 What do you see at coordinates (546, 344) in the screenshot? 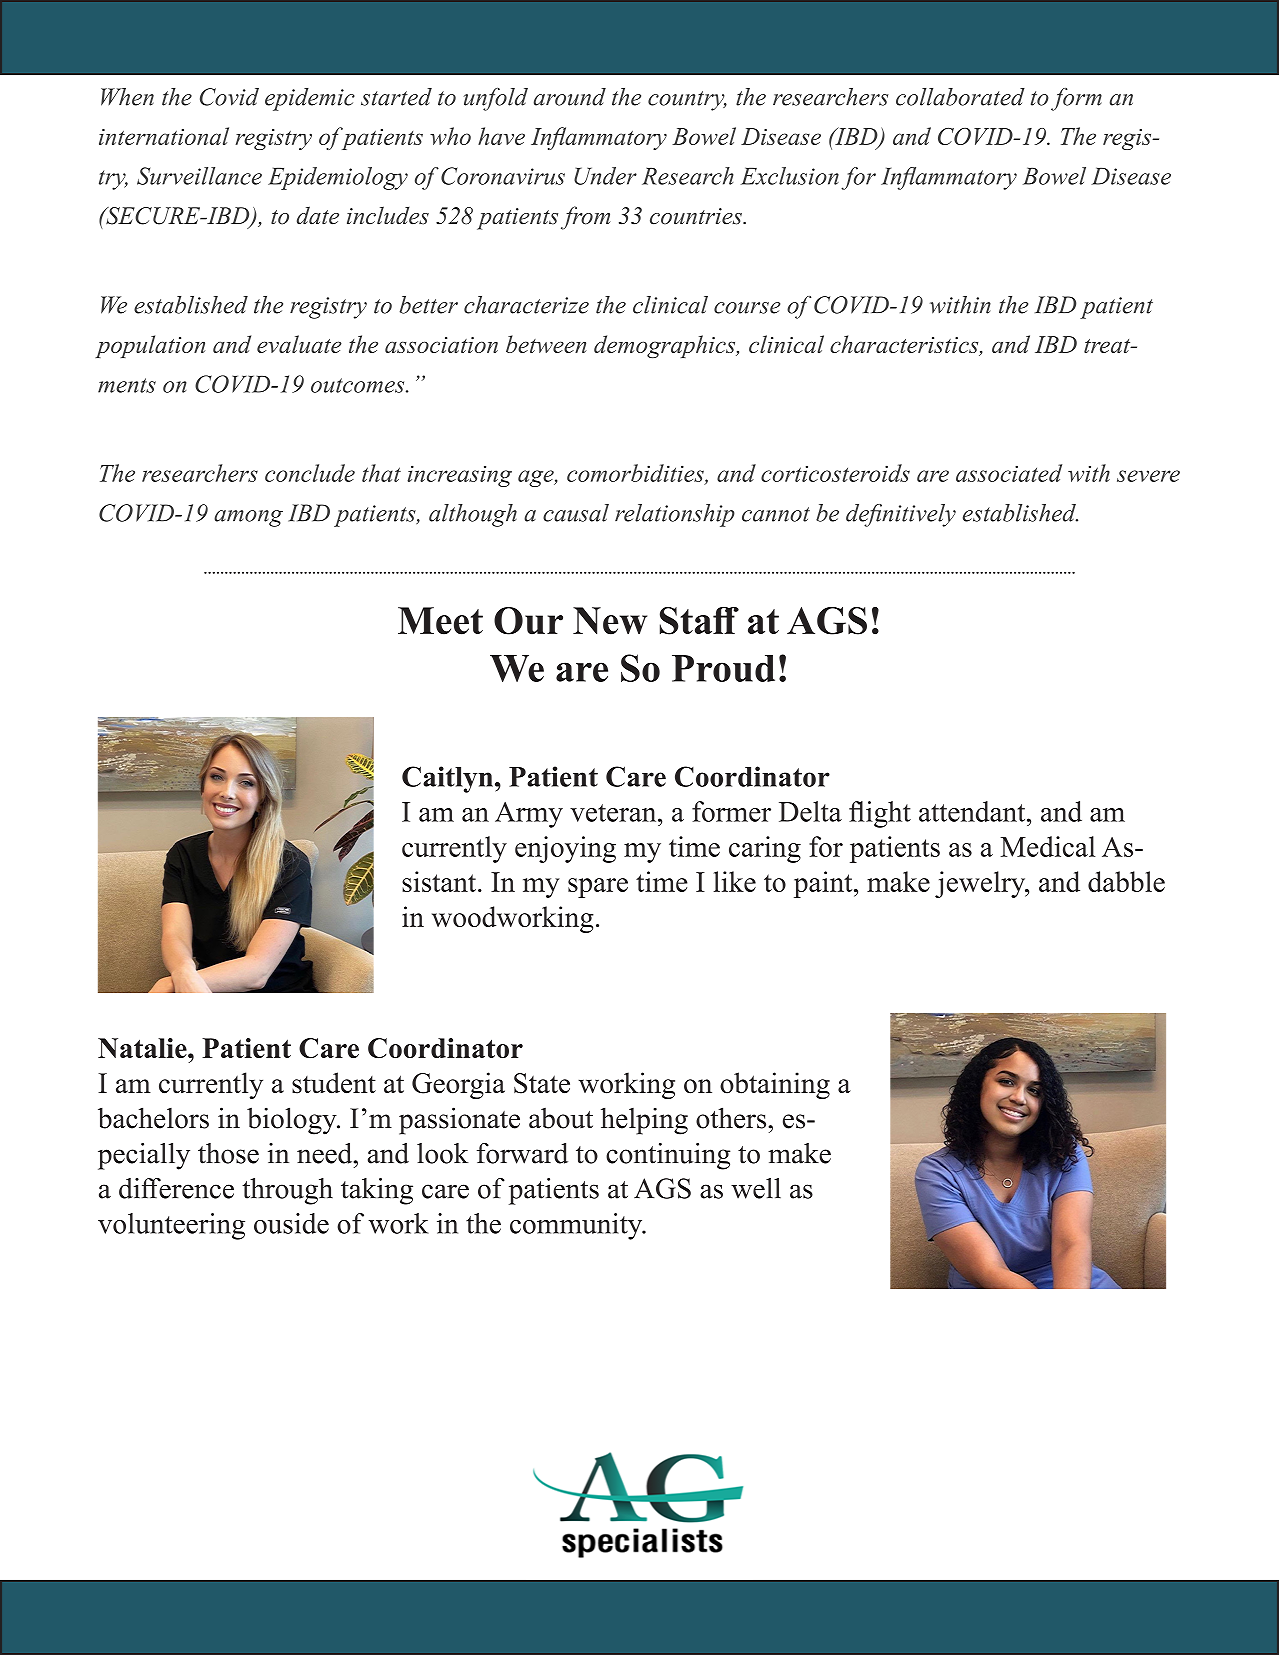
I see `between` at bounding box center [546, 344].
